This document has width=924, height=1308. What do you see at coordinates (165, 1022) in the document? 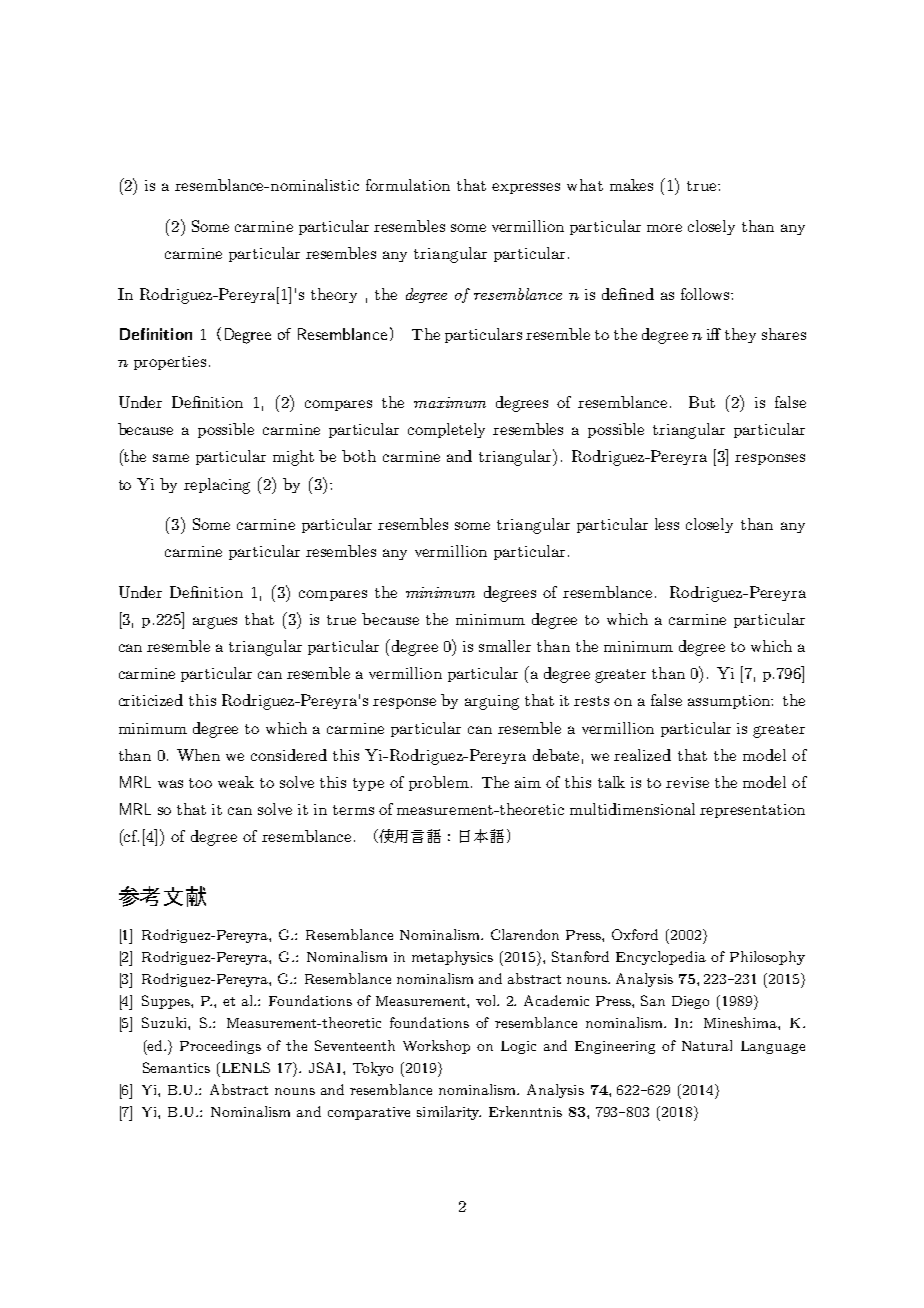
I see `Suzuki` at bounding box center [165, 1022].
